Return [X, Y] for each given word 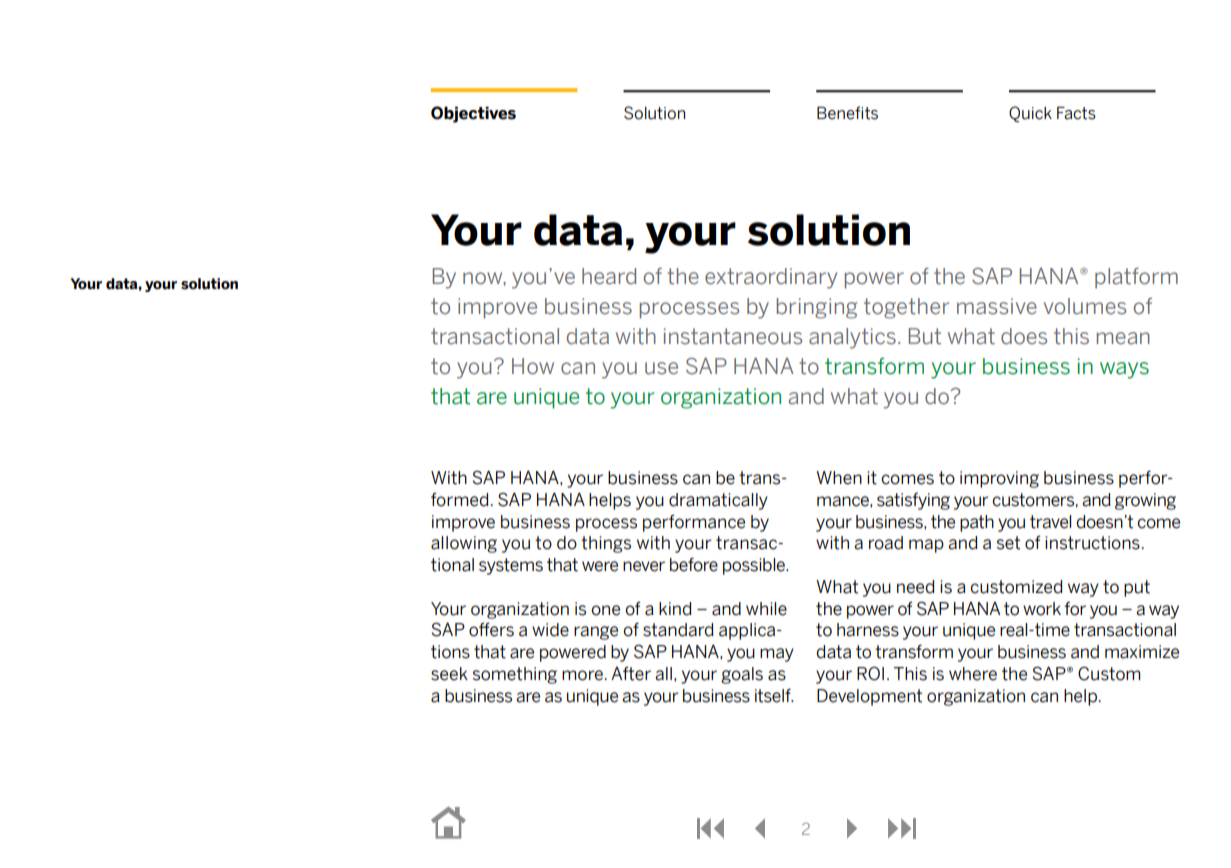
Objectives [473, 114]
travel [1050, 522]
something [515, 675]
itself [774, 696]
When [839, 478]
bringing [817, 308]
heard [609, 276]
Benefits [847, 113]
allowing [464, 544]
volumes [1085, 306]
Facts [1076, 113]
